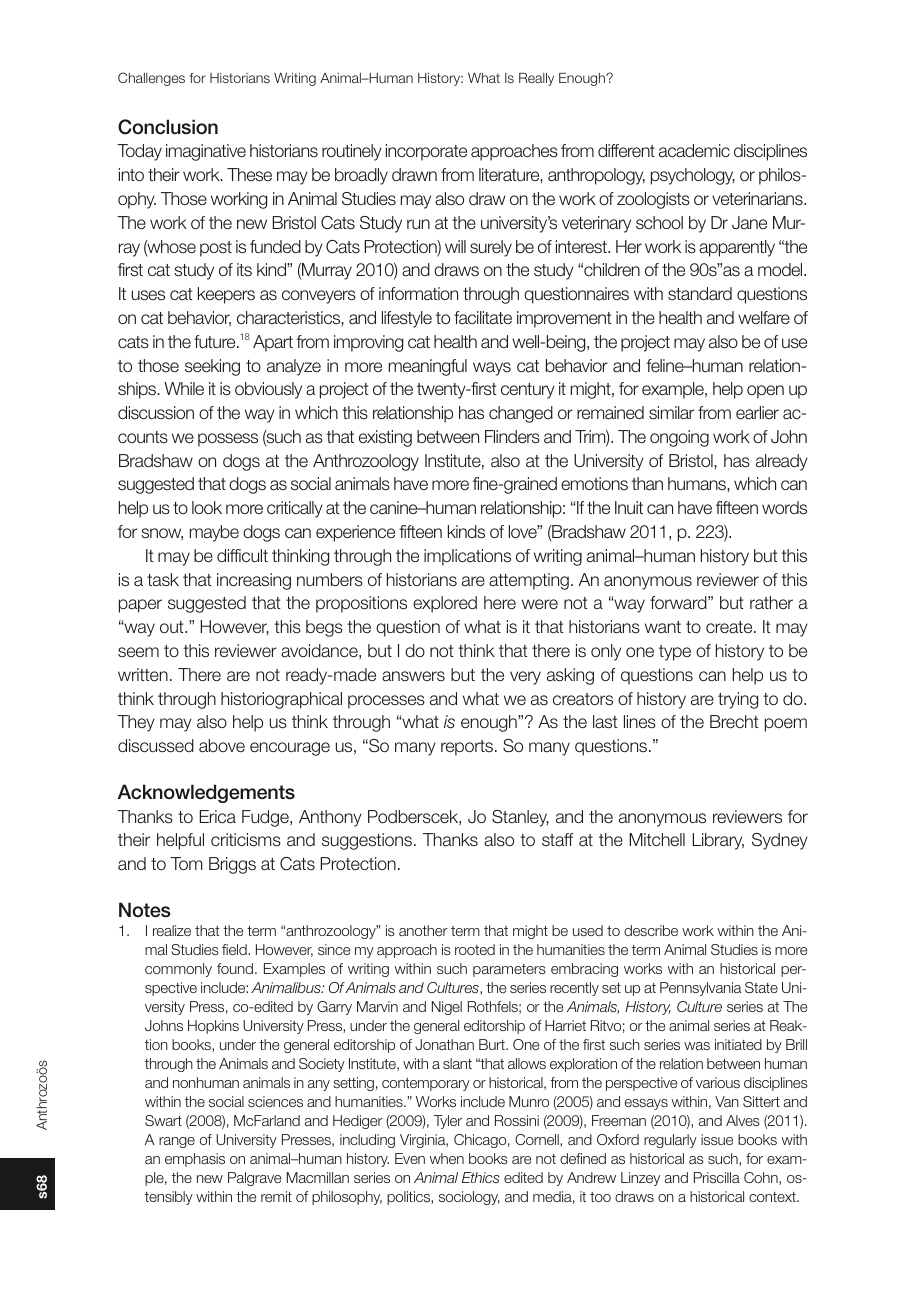  Describe the element at coordinates (694, 151) in the image. I see `academic` at that location.
